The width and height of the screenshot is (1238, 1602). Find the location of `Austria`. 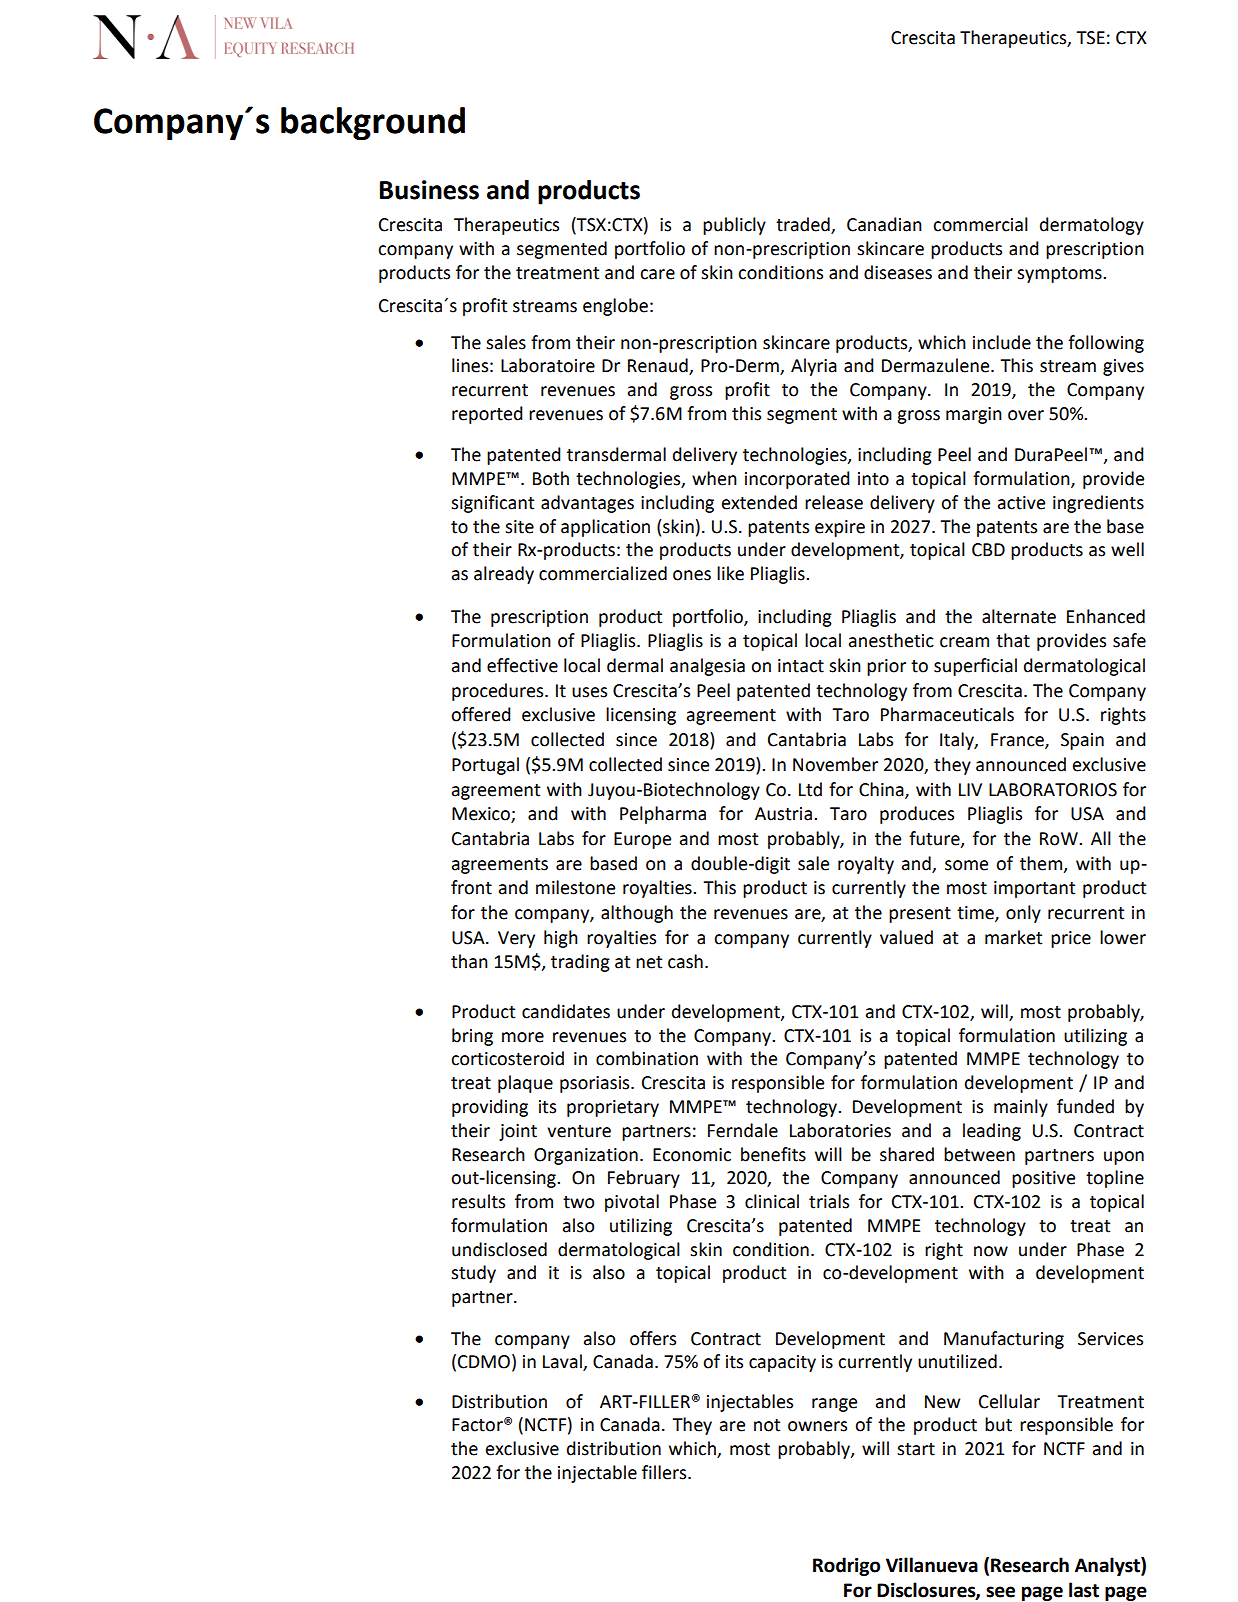

Austria is located at coordinates (785, 814).
